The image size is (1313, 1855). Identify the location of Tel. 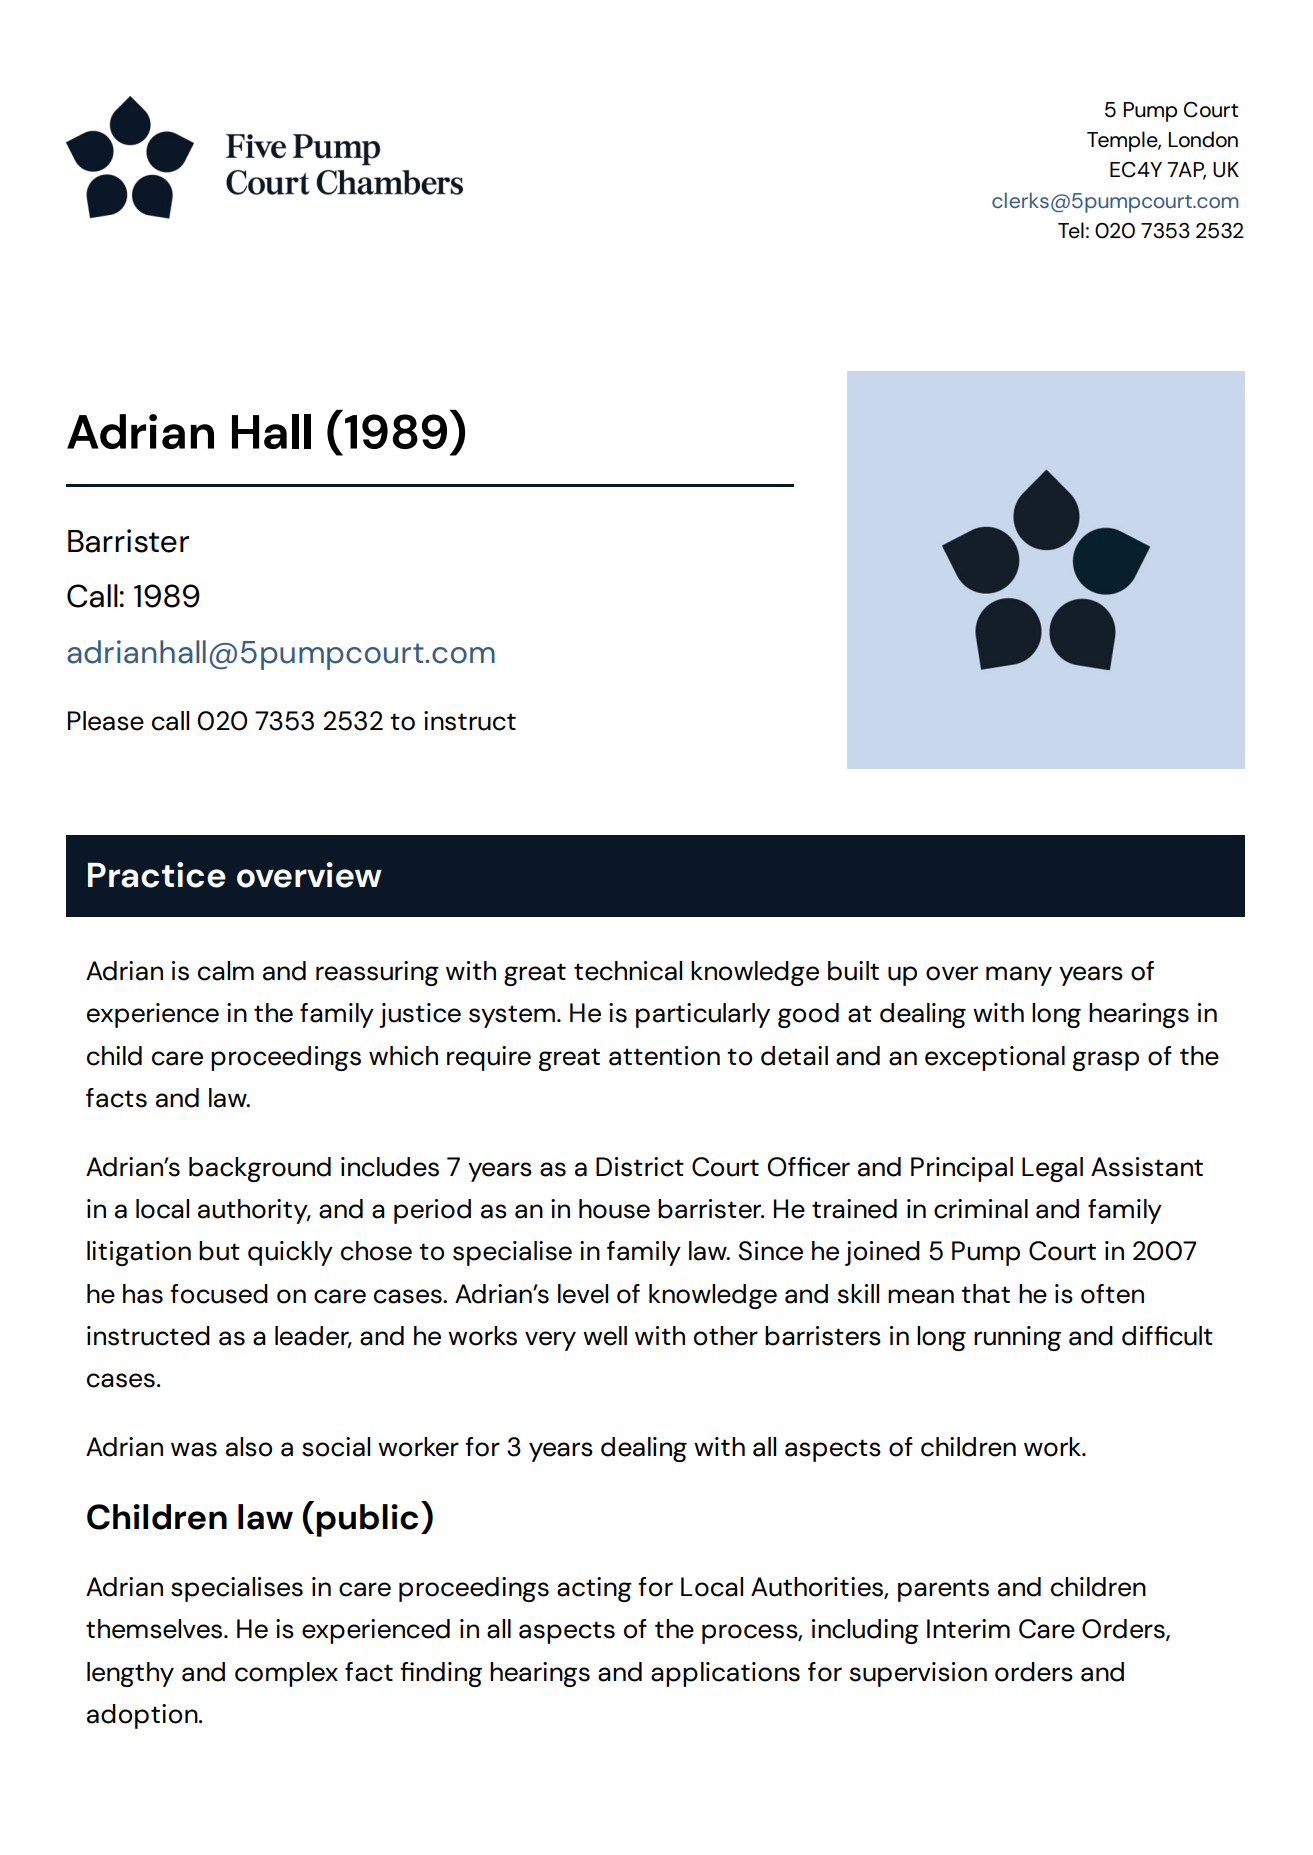
(1071, 230).
